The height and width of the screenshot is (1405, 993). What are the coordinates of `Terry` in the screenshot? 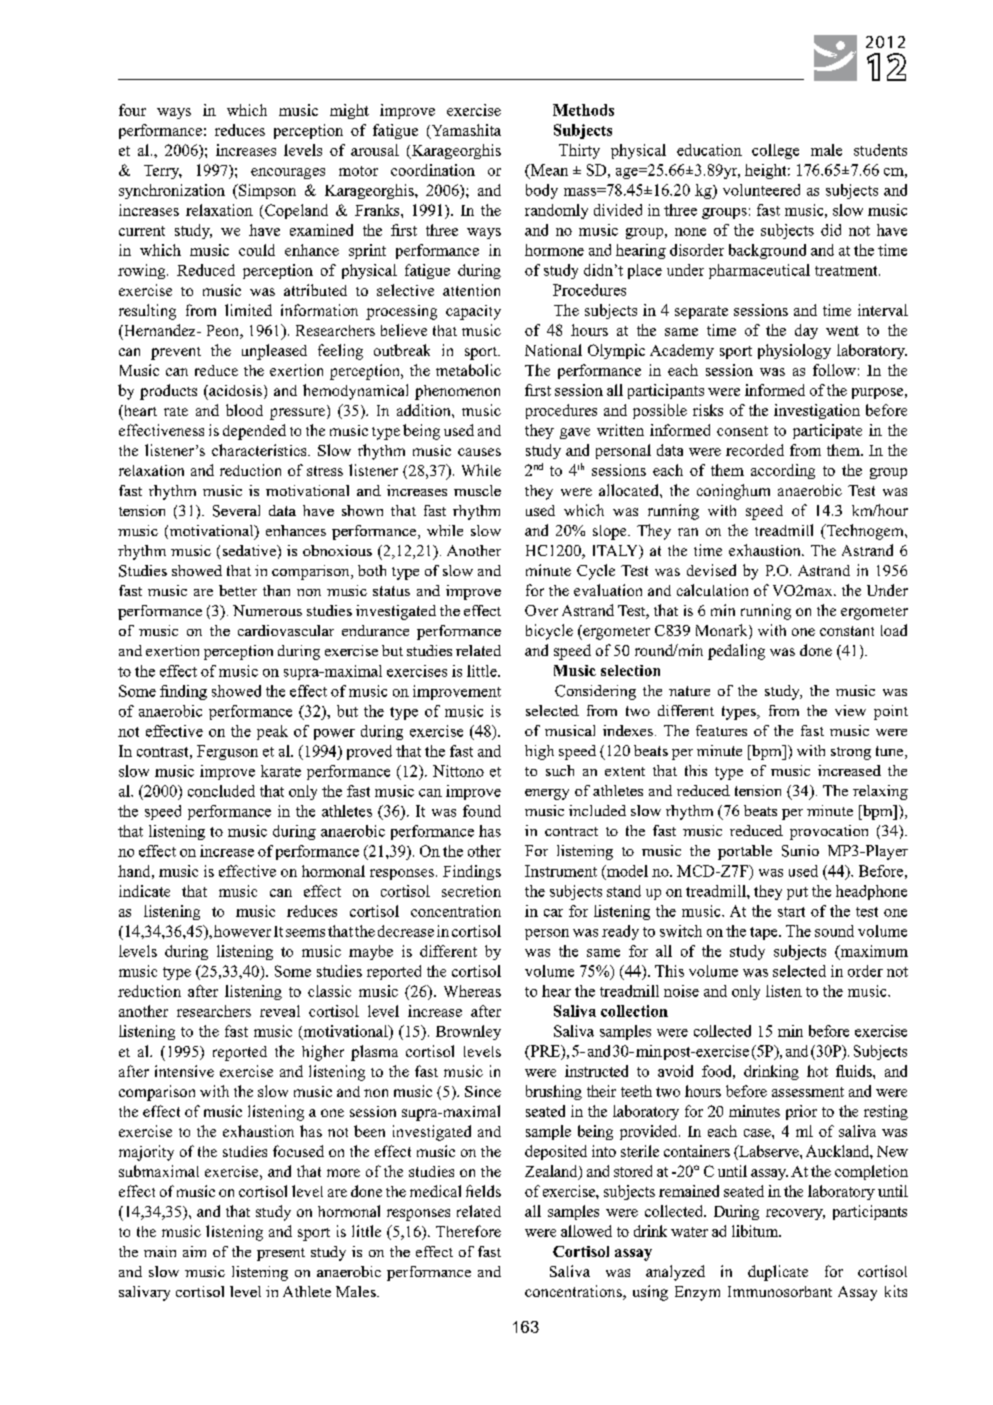 It's located at (163, 172).
